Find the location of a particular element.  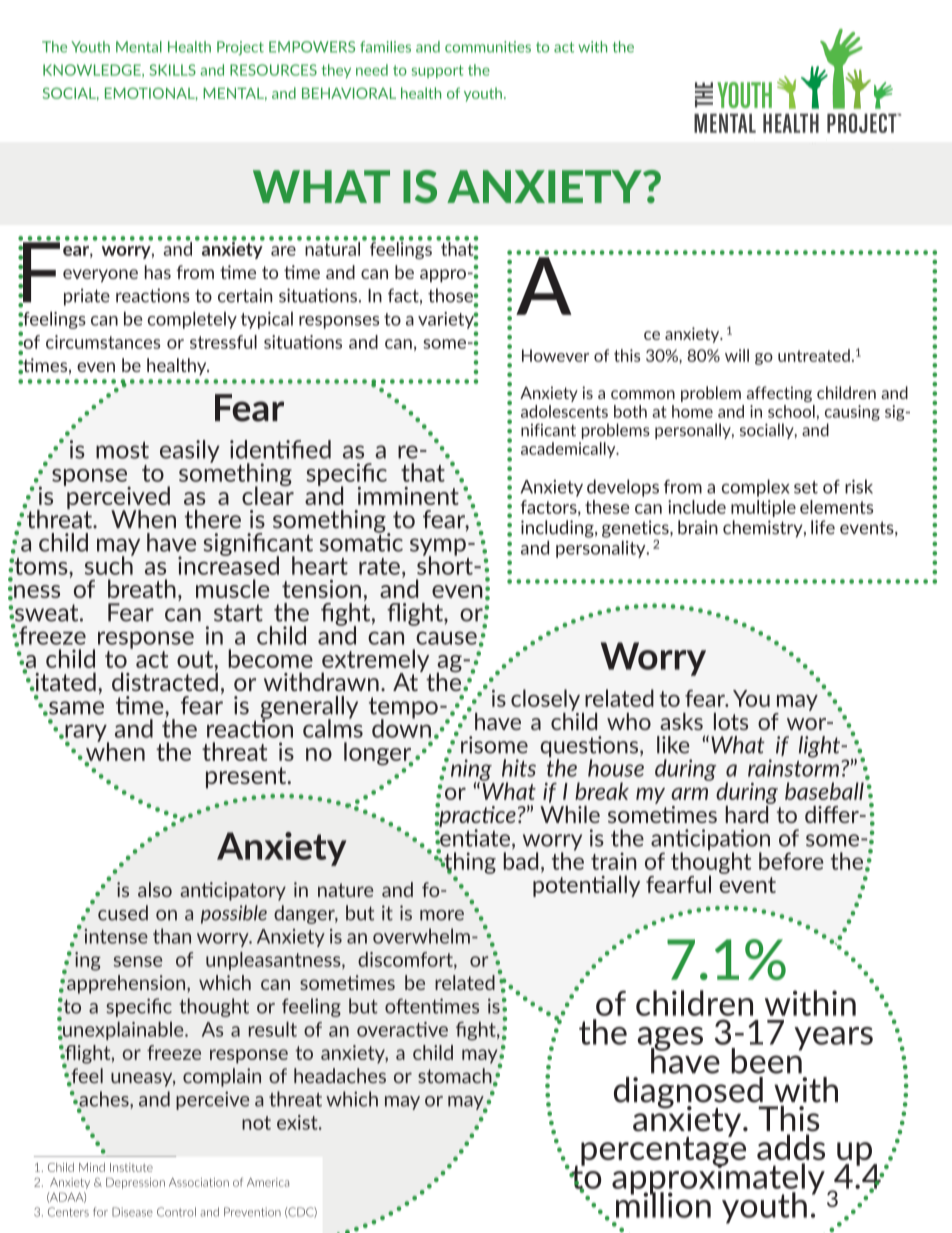

cause is located at coordinates (446, 638).
